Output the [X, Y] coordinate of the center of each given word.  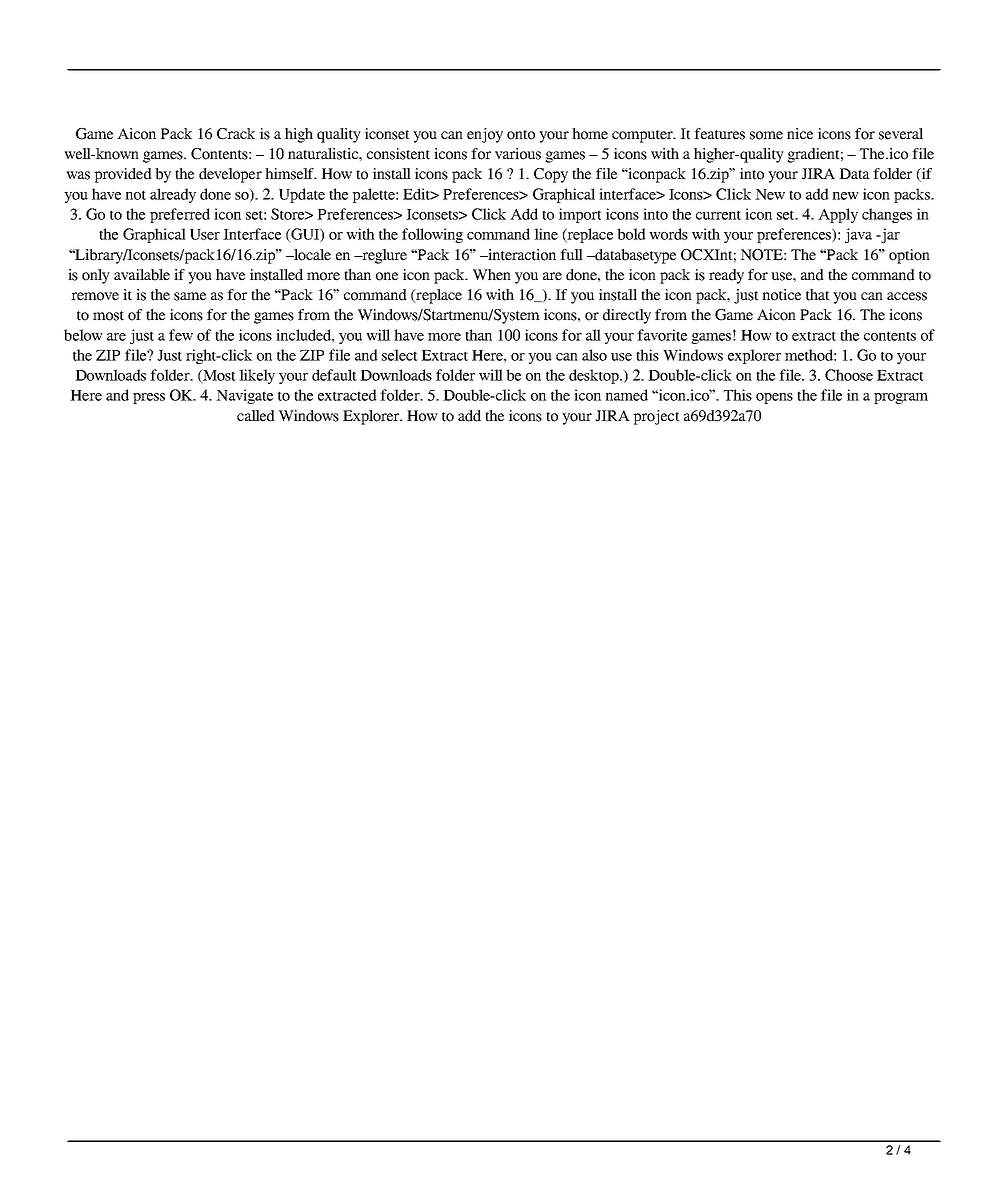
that [818, 295]
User [205, 234]
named [626, 395]
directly [627, 316]
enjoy [485, 135]
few [181, 335]
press [149, 398]
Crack [236, 134]
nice [800, 134]
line [546, 234]
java [858, 235]
